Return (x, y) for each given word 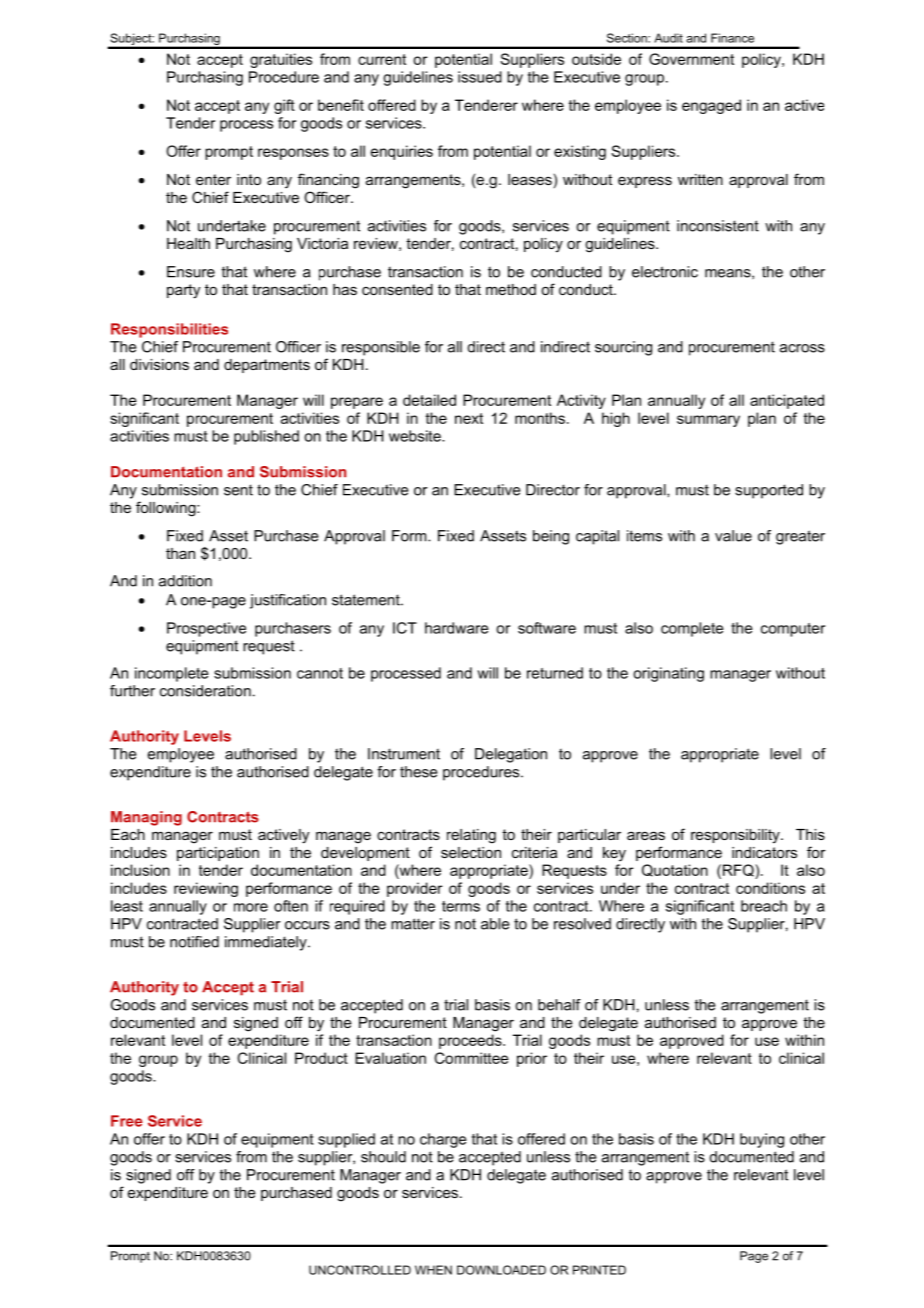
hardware (456, 628)
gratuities (281, 60)
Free (126, 1121)
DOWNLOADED (501, 1270)
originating (668, 674)
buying (762, 1140)
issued (480, 77)
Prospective (206, 629)
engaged (711, 106)
